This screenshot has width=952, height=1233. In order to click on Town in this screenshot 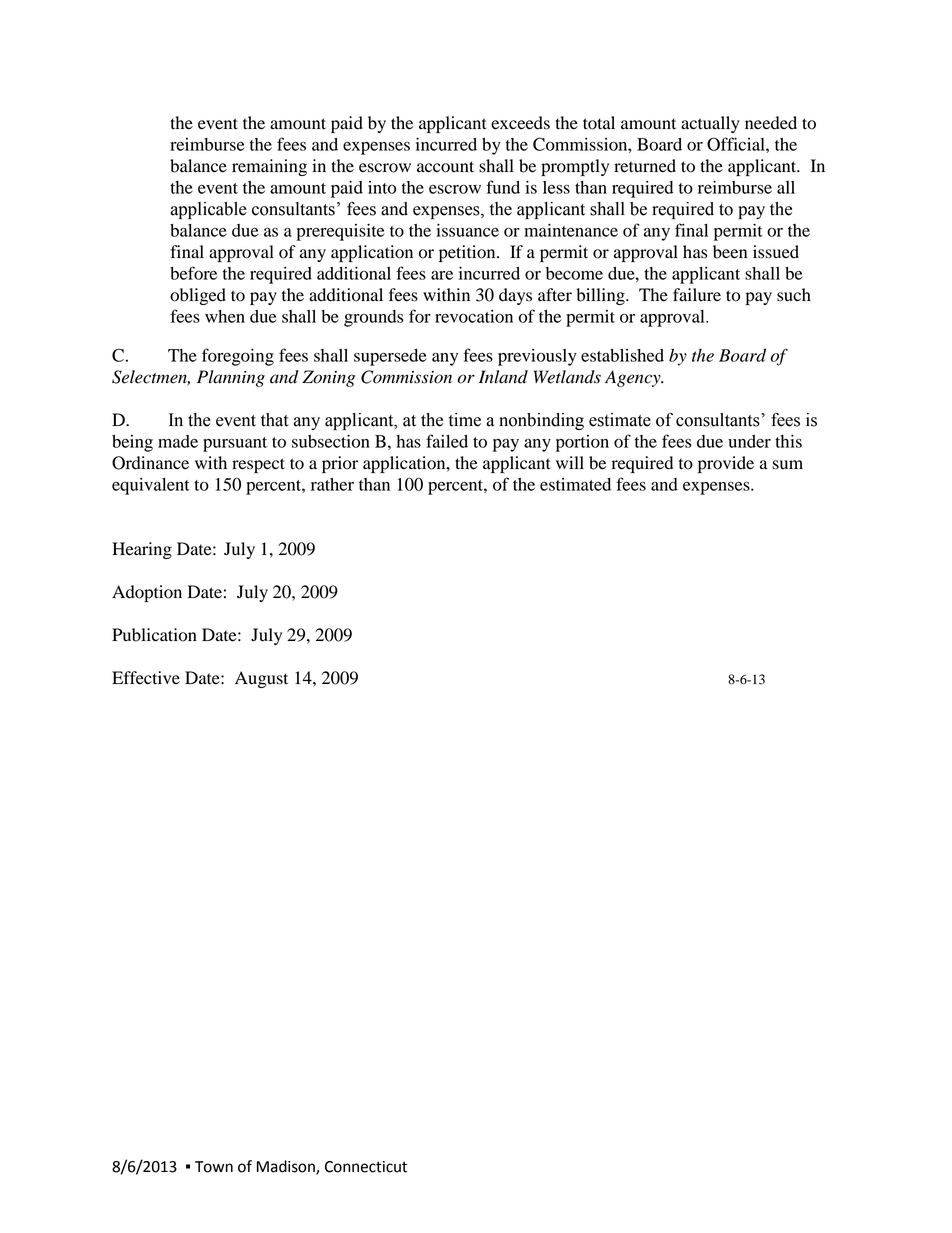, I will do `click(214, 1167)`.
